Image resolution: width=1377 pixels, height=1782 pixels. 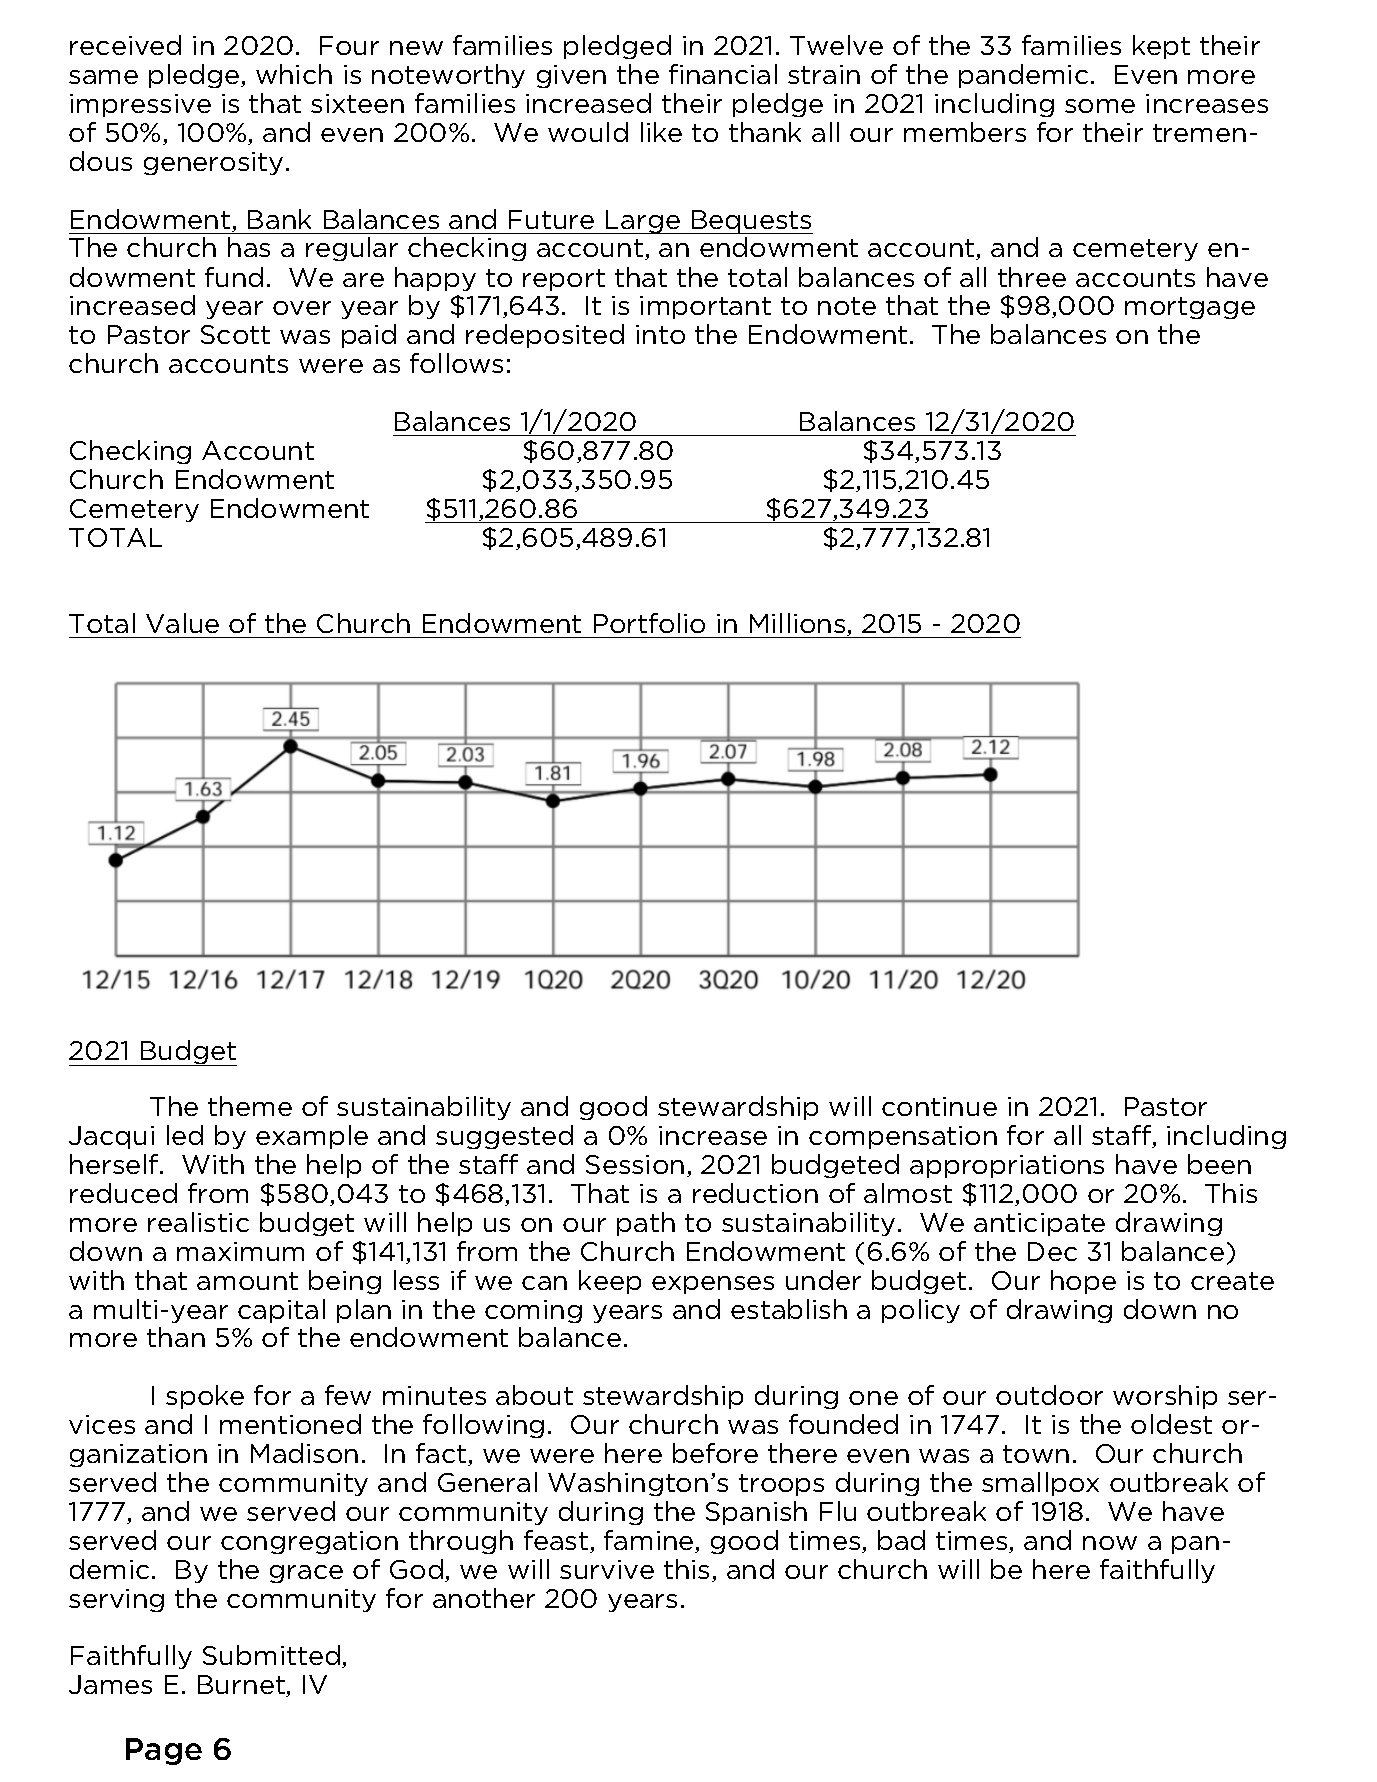 What do you see at coordinates (607, 1569) in the image?
I see `survive` at bounding box center [607, 1569].
